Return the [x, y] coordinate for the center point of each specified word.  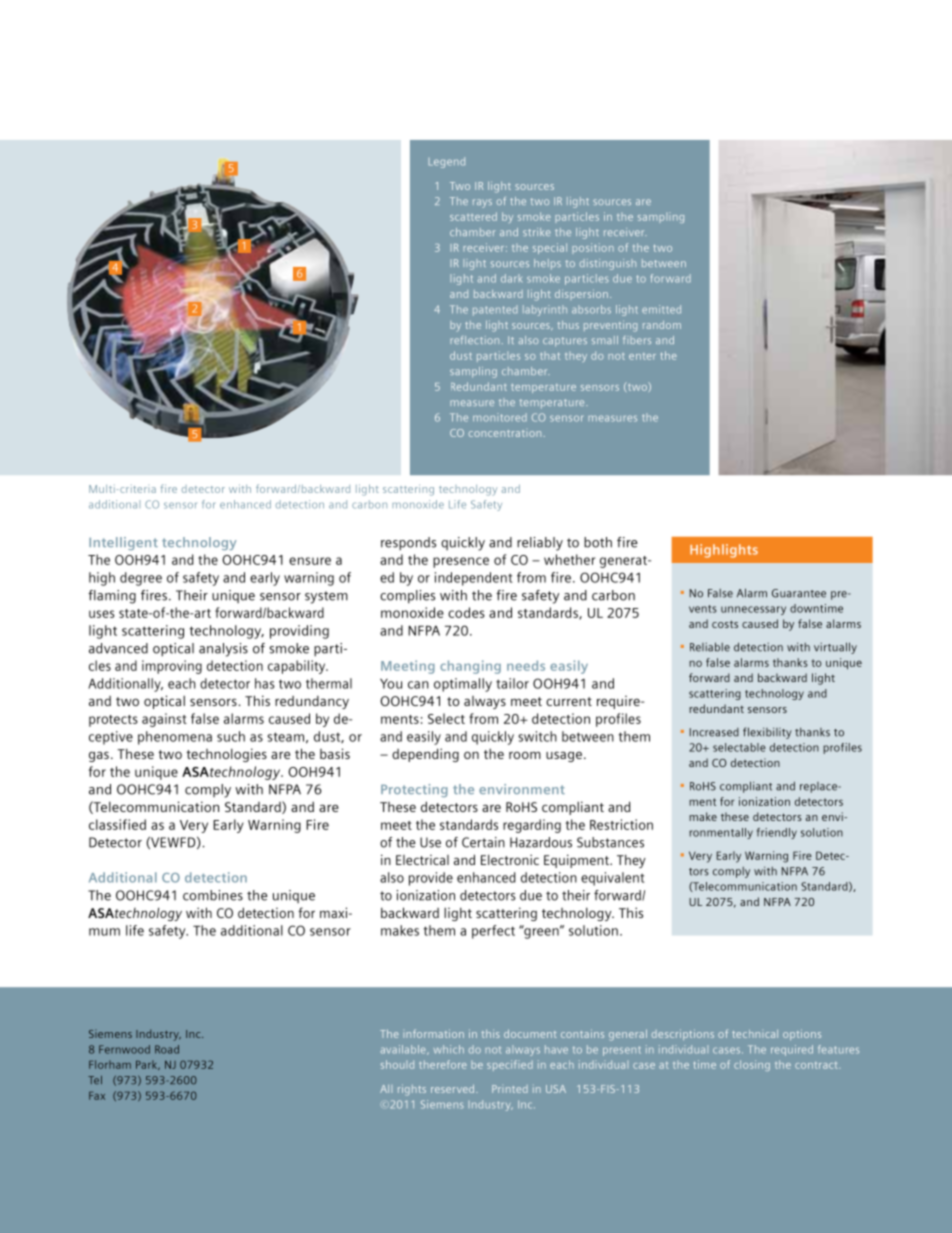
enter [642, 356]
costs [725, 624]
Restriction [621, 824]
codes [466, 612]
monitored [500, 417]
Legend [446, 162]
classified [117, 824]
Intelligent [123, 543]
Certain [483, 842]
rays [482, 203]
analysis [223, 650]
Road [167, 1049]
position [593, 248]
